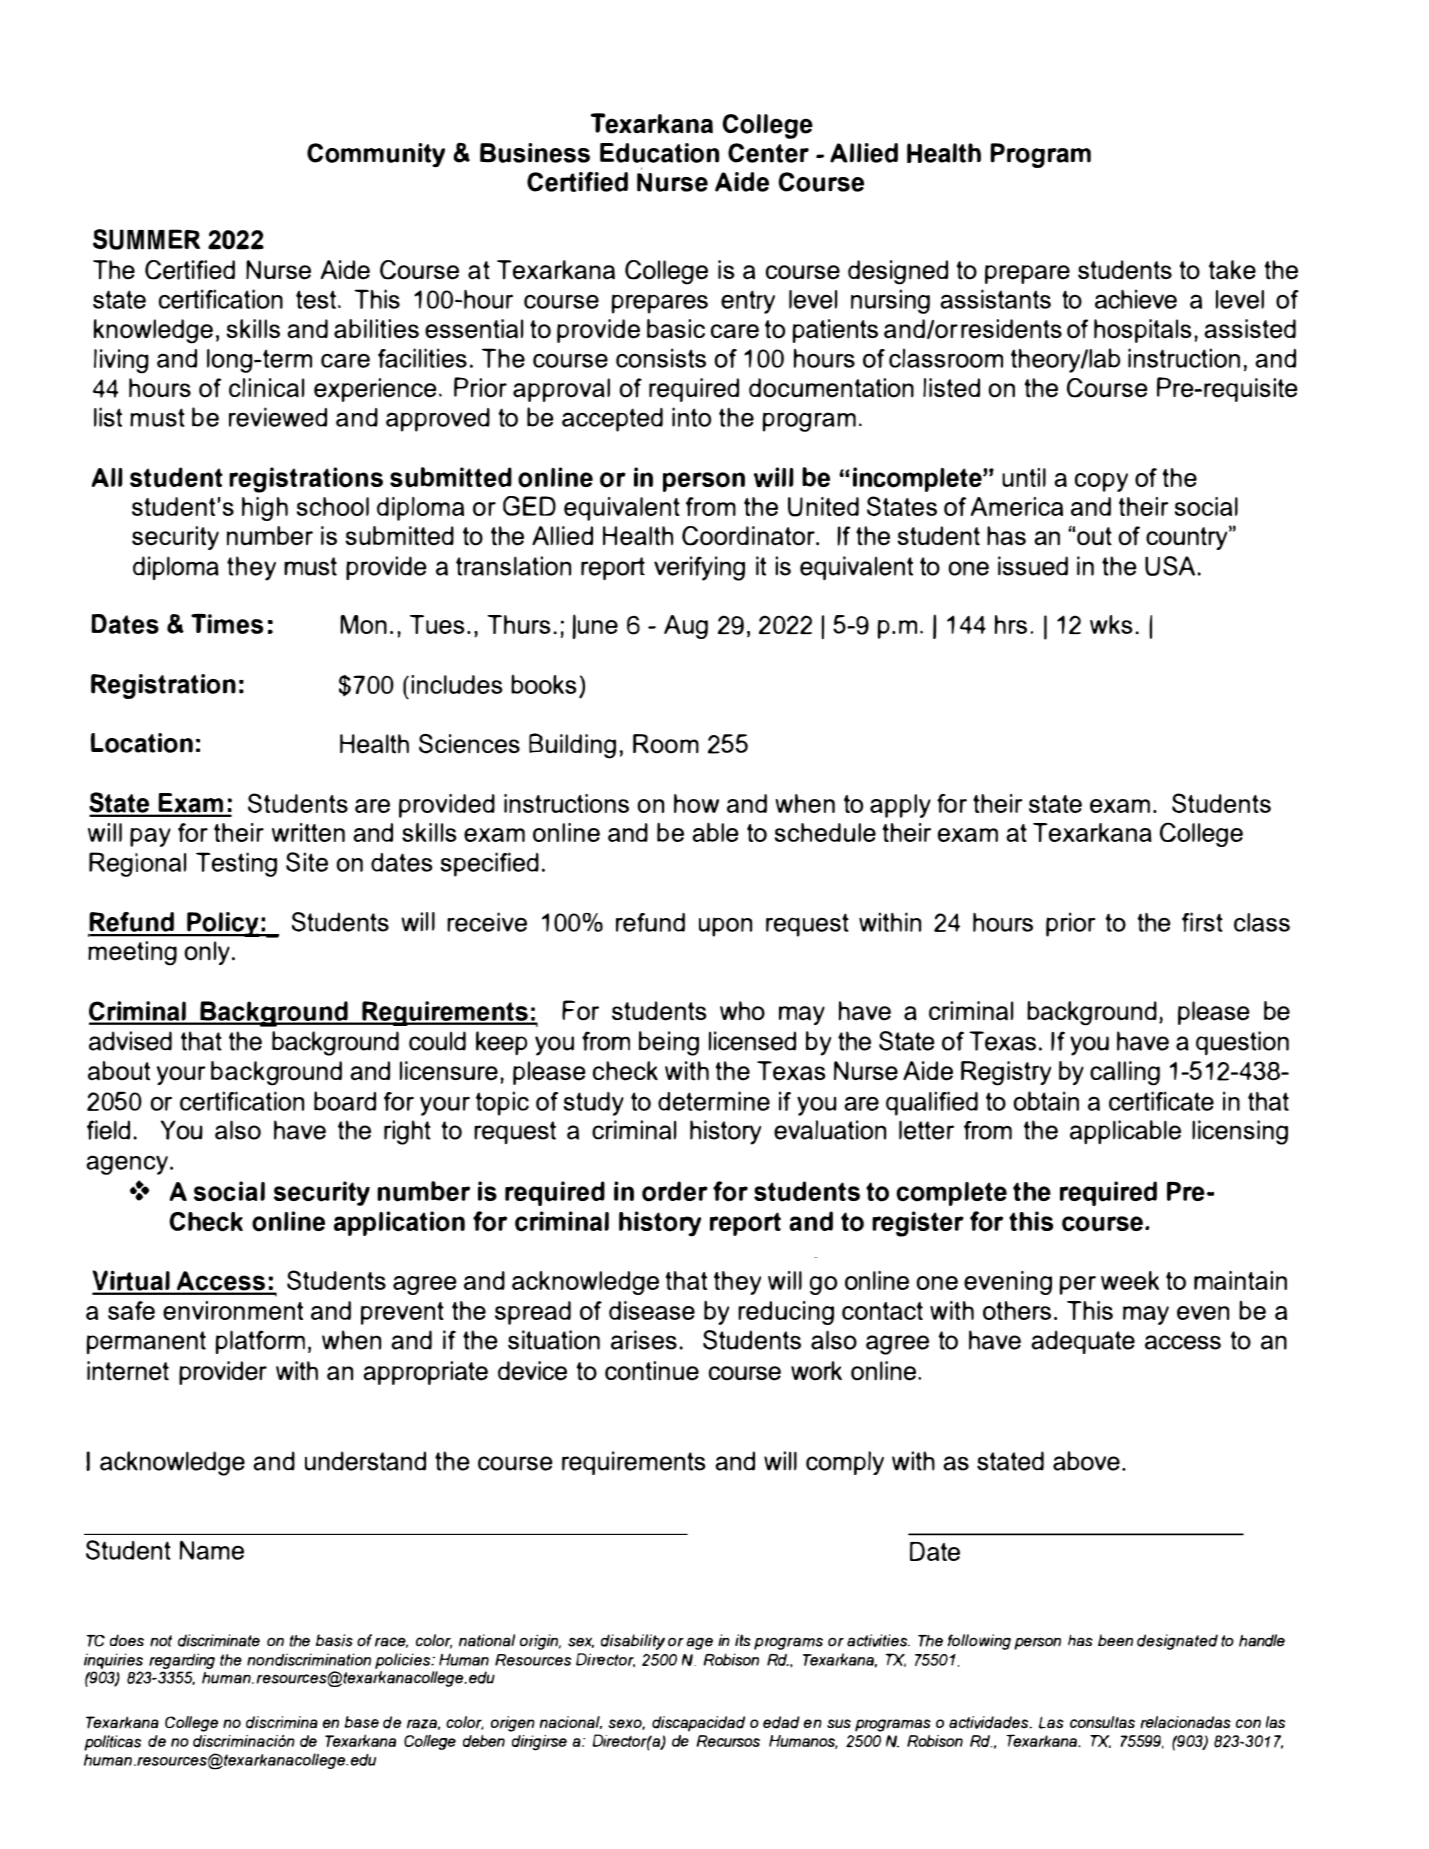  I want to click on regarding, so click(181, 1662).
